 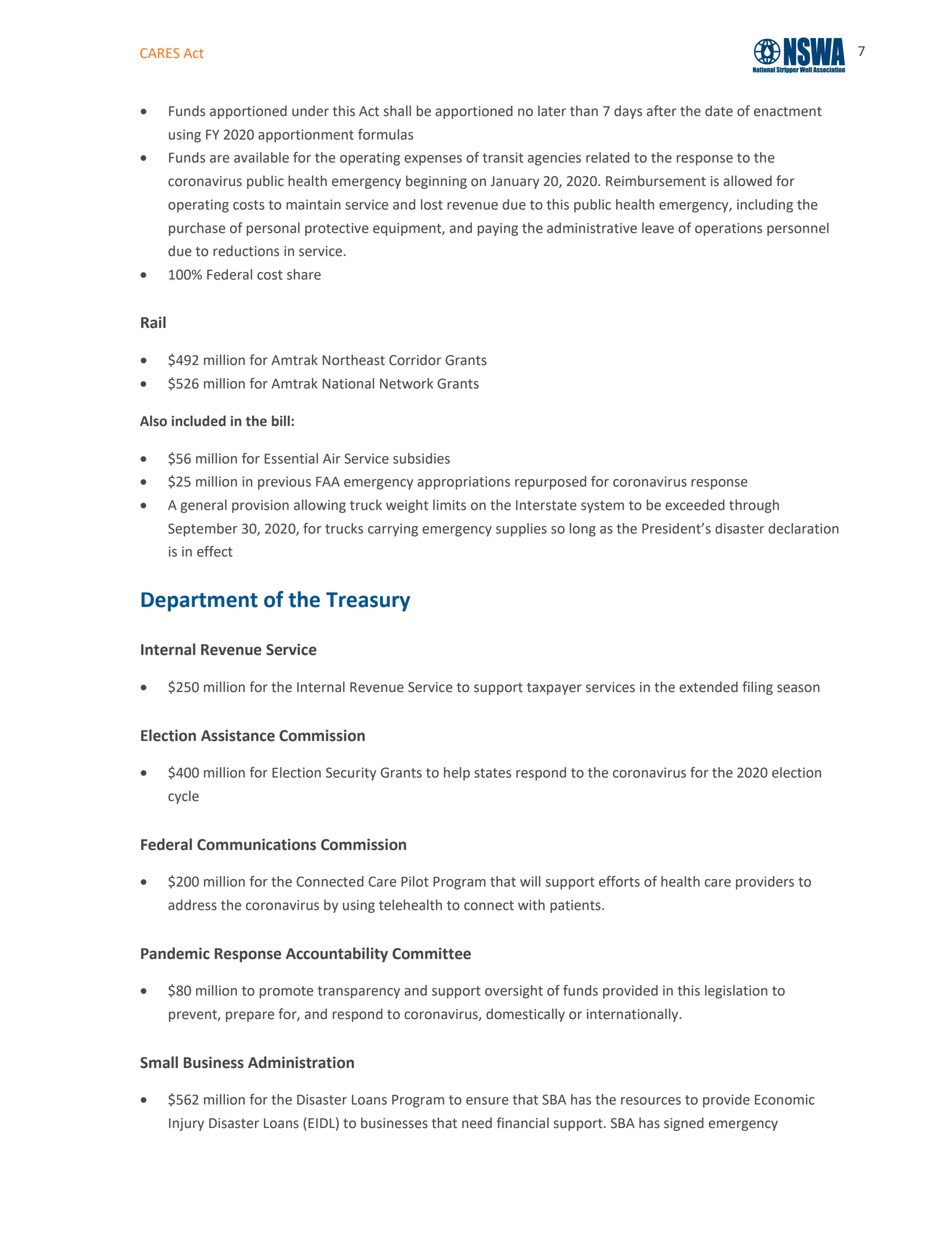 What do you see at coordinates (199, 602) in the page?
I see `Department` at bounding box center [199, 602].
